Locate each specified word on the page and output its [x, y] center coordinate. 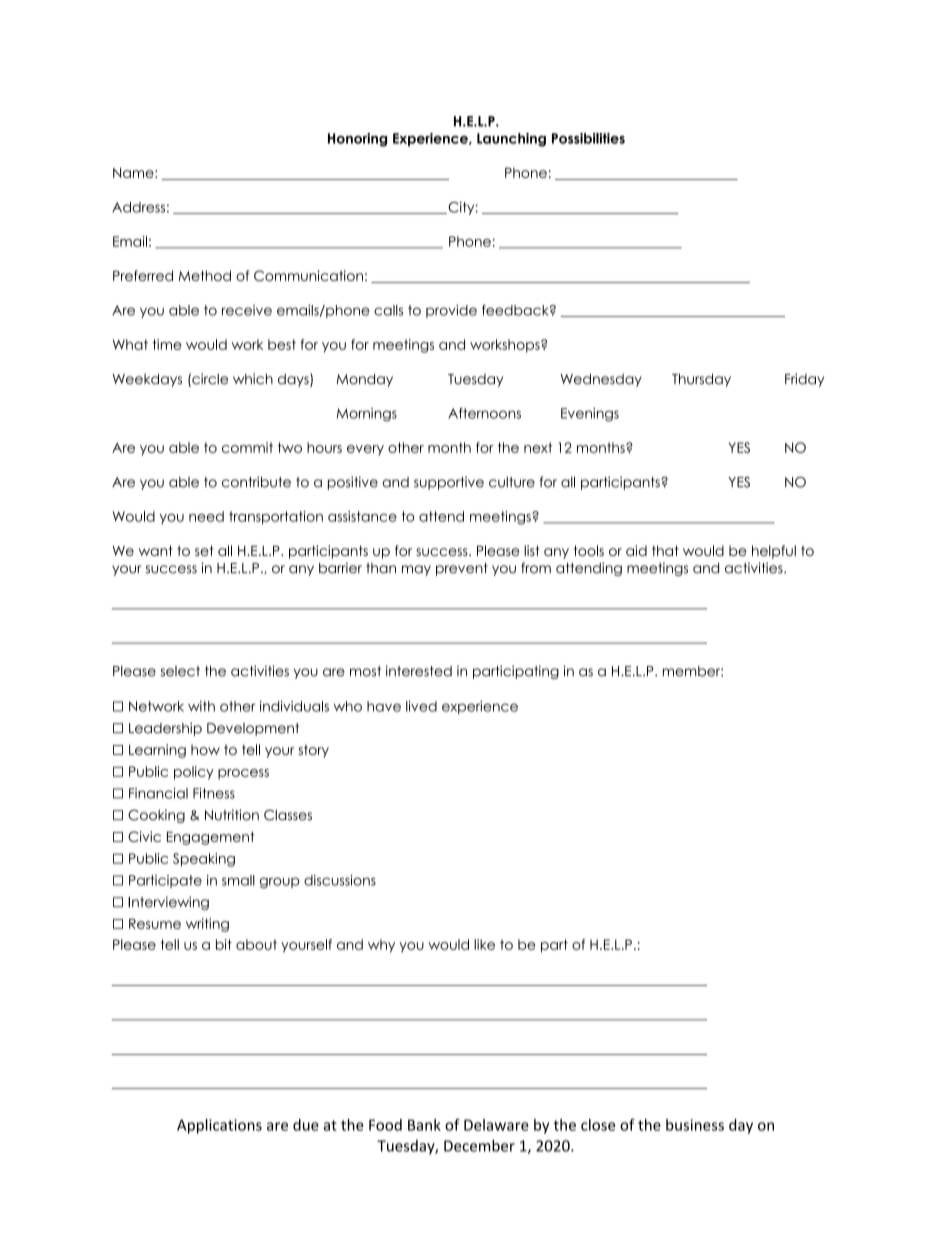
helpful [774, 552]
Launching [511, 140]
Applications [219, 1126]
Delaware [496, 1125]
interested [419, 671]
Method [205, 275]
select [180, 671]
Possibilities [588, 138]
